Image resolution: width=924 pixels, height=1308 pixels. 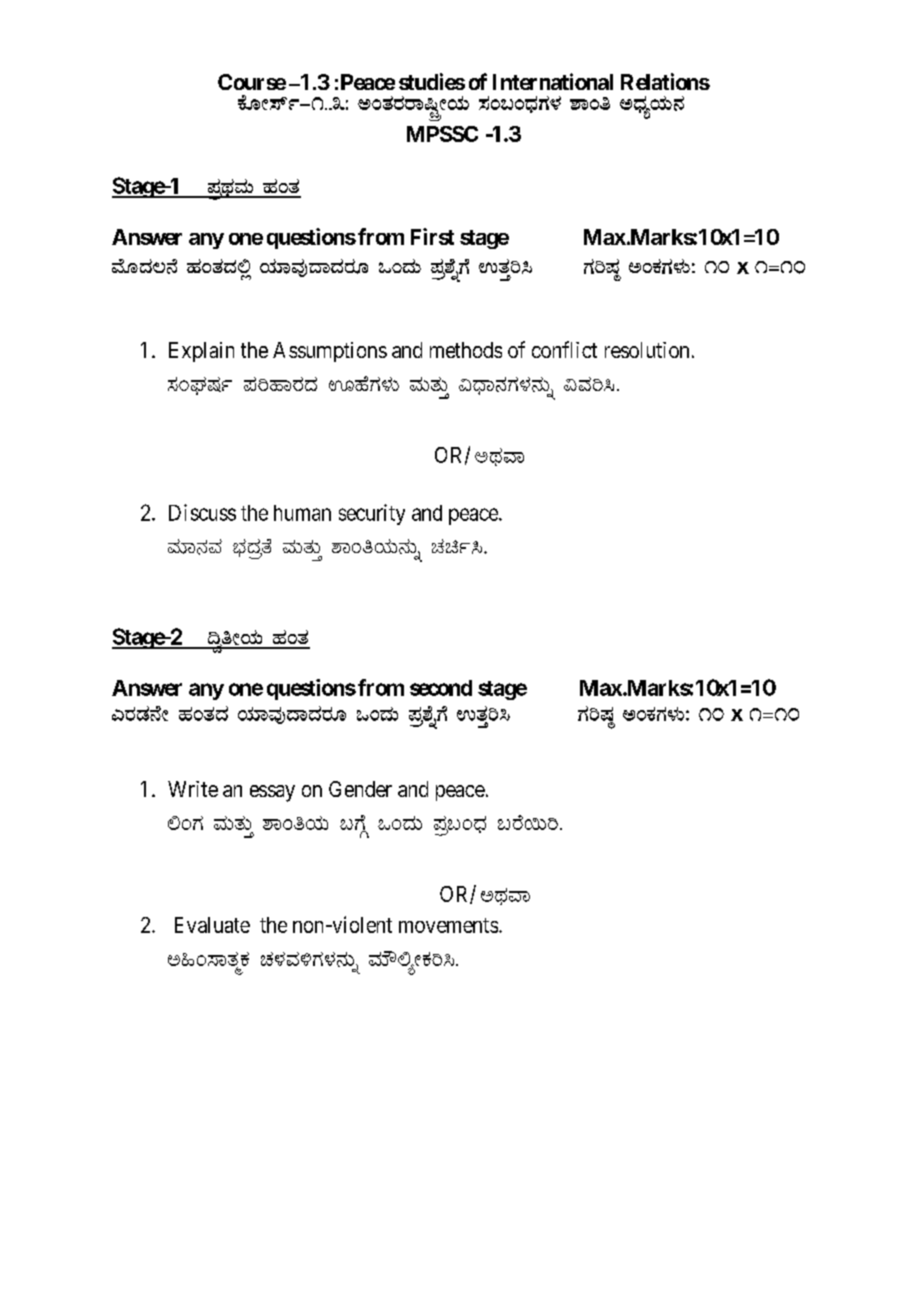 What do you see at coordinates (553, 81) in the screenshot?
I see `International` at bounding box center [553, 81].
